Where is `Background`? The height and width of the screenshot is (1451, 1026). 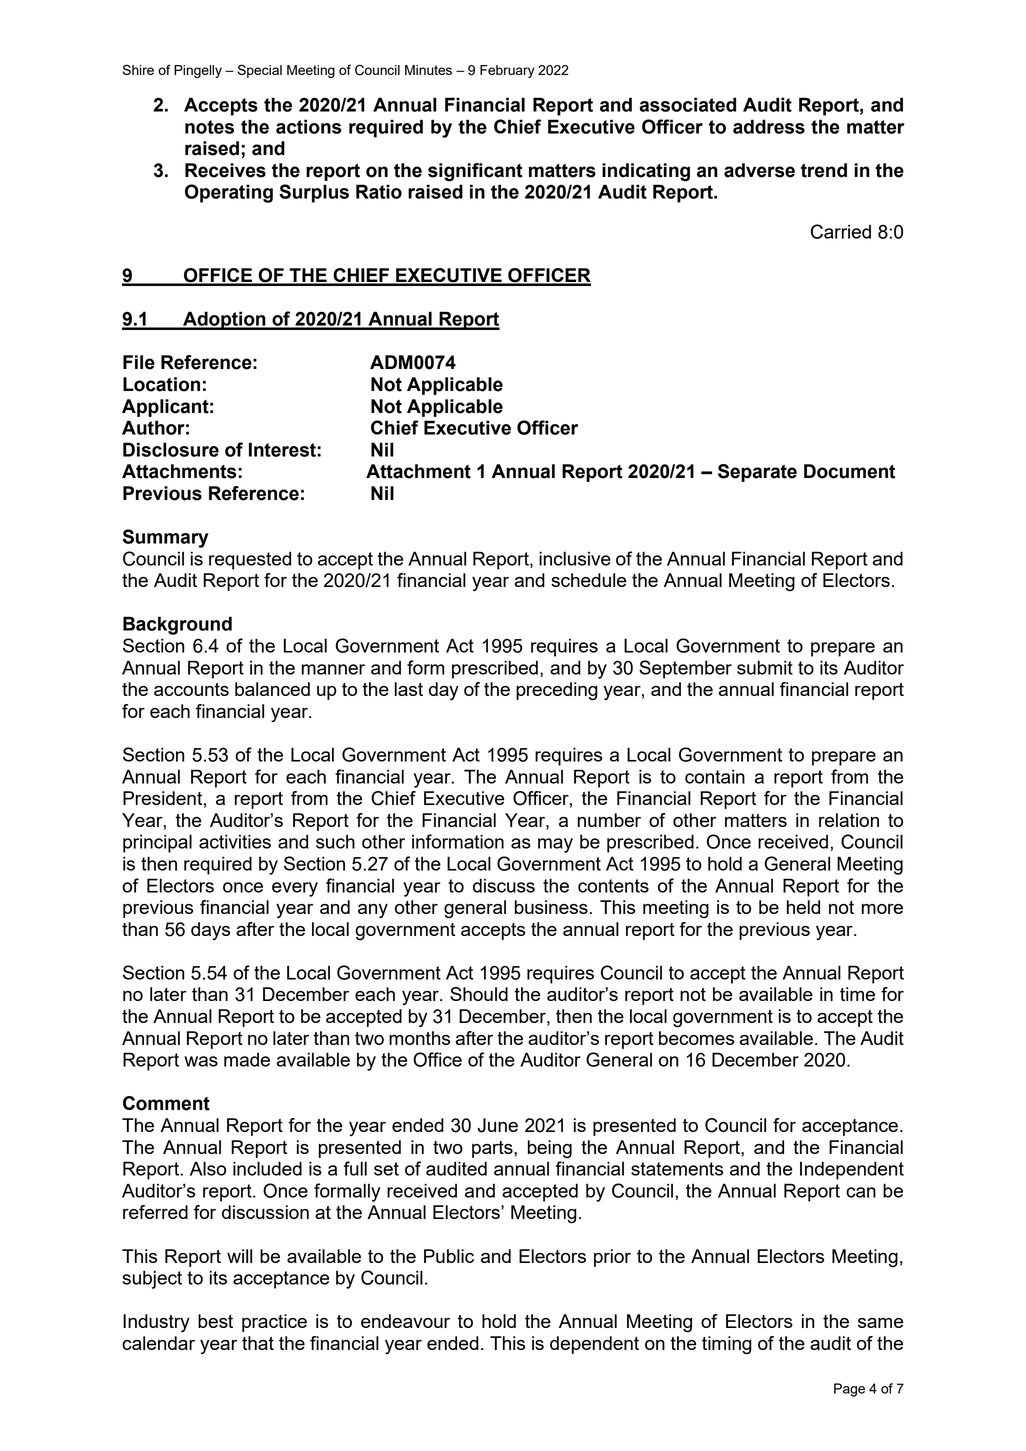
Background is located at coordinates (177, 625).
